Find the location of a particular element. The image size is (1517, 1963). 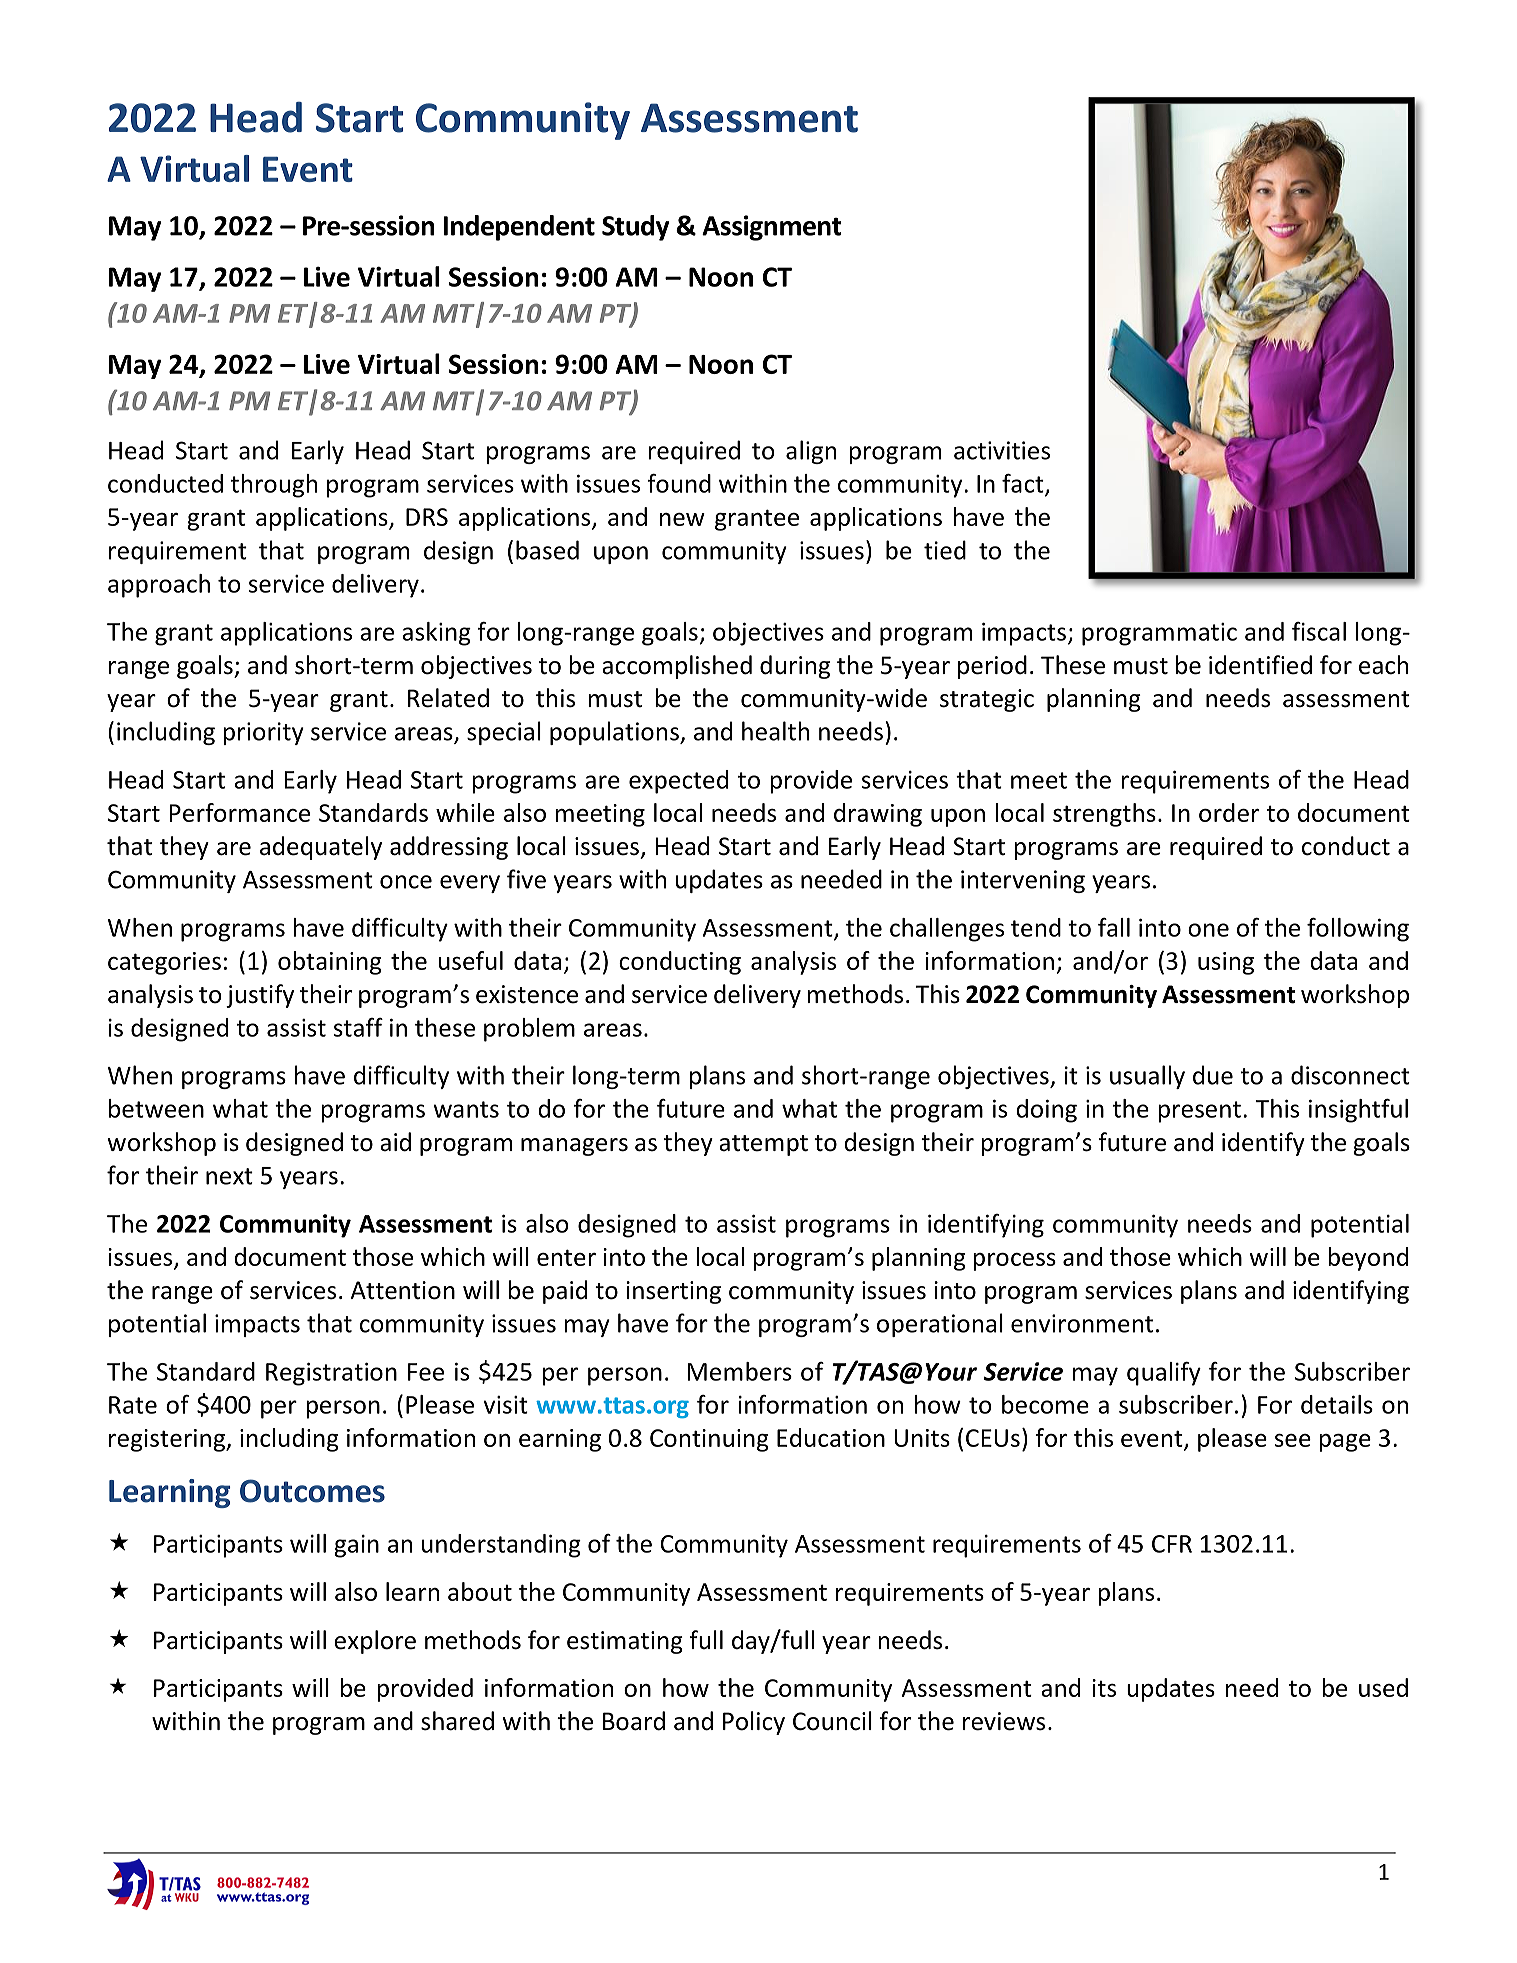

explore is located at coordinates (375, 1642).
